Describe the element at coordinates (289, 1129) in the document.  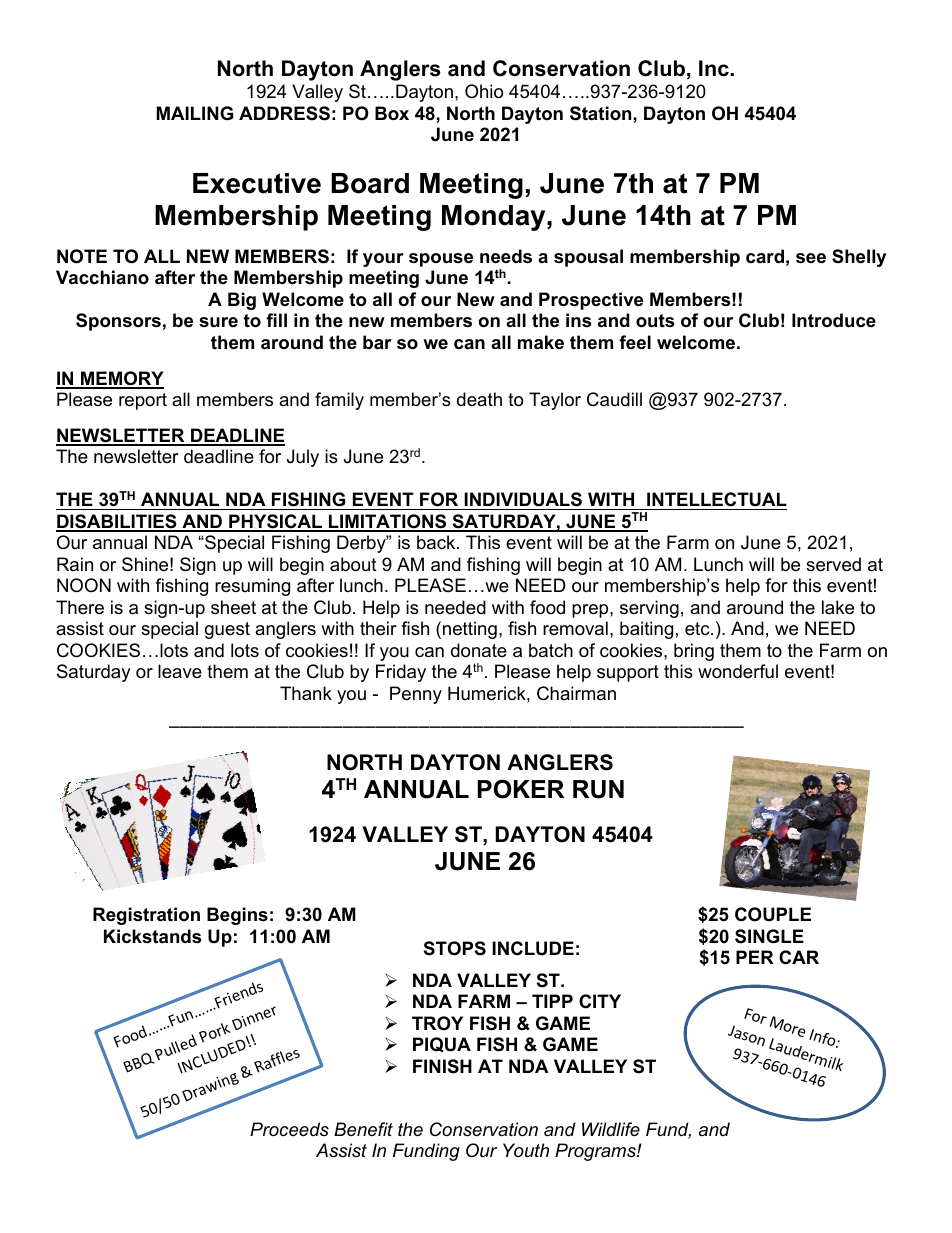
I see `Proceeds` at that location.
